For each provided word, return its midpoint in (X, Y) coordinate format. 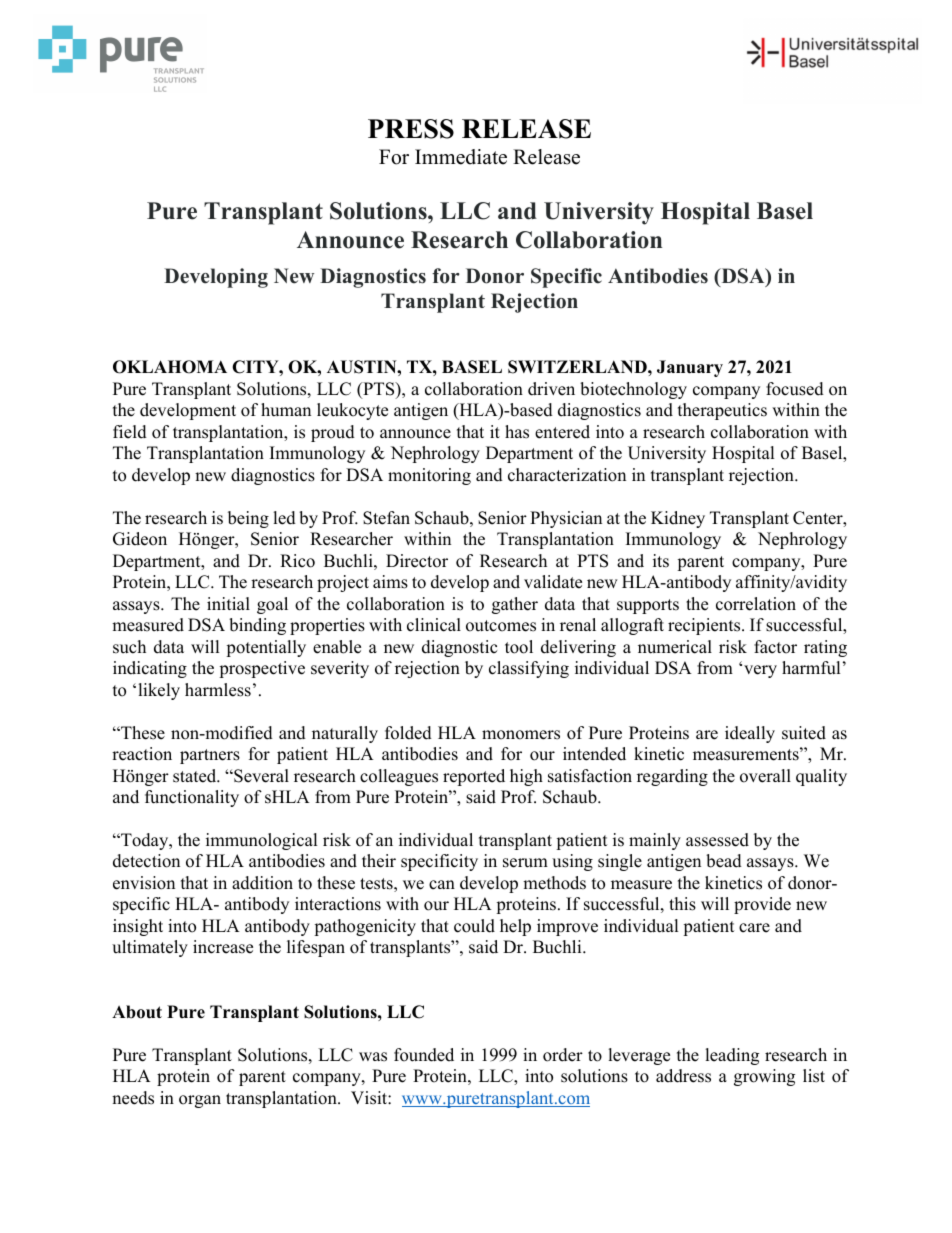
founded (424, 1055)
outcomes (501, 626)
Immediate (461, 157)
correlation (756, 604)
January (690, 368)
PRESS (411, 129)
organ (200, 1101)
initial (228, 603)
